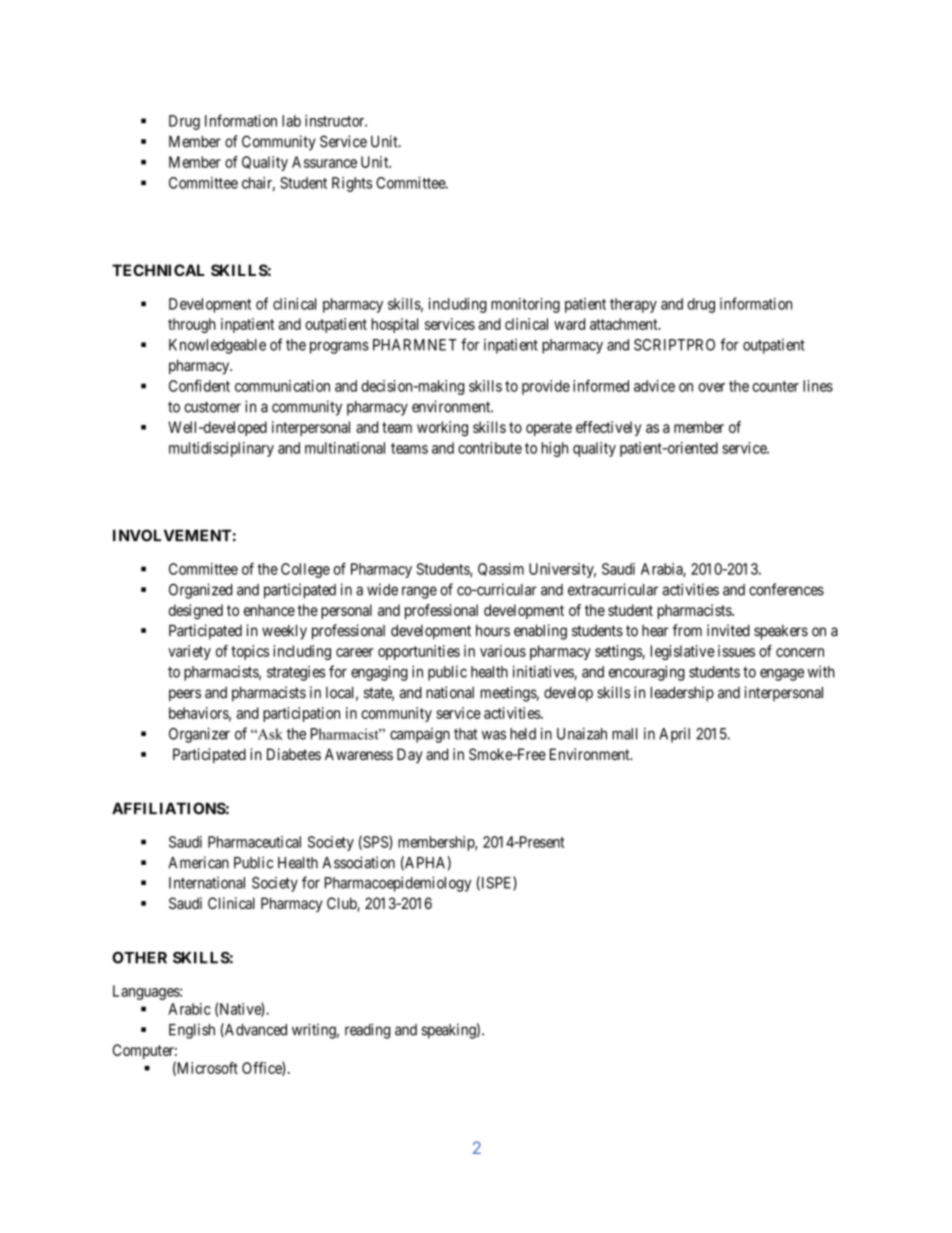 The image size is (952, 1233). I want to click on lab, so click(291, 121).
